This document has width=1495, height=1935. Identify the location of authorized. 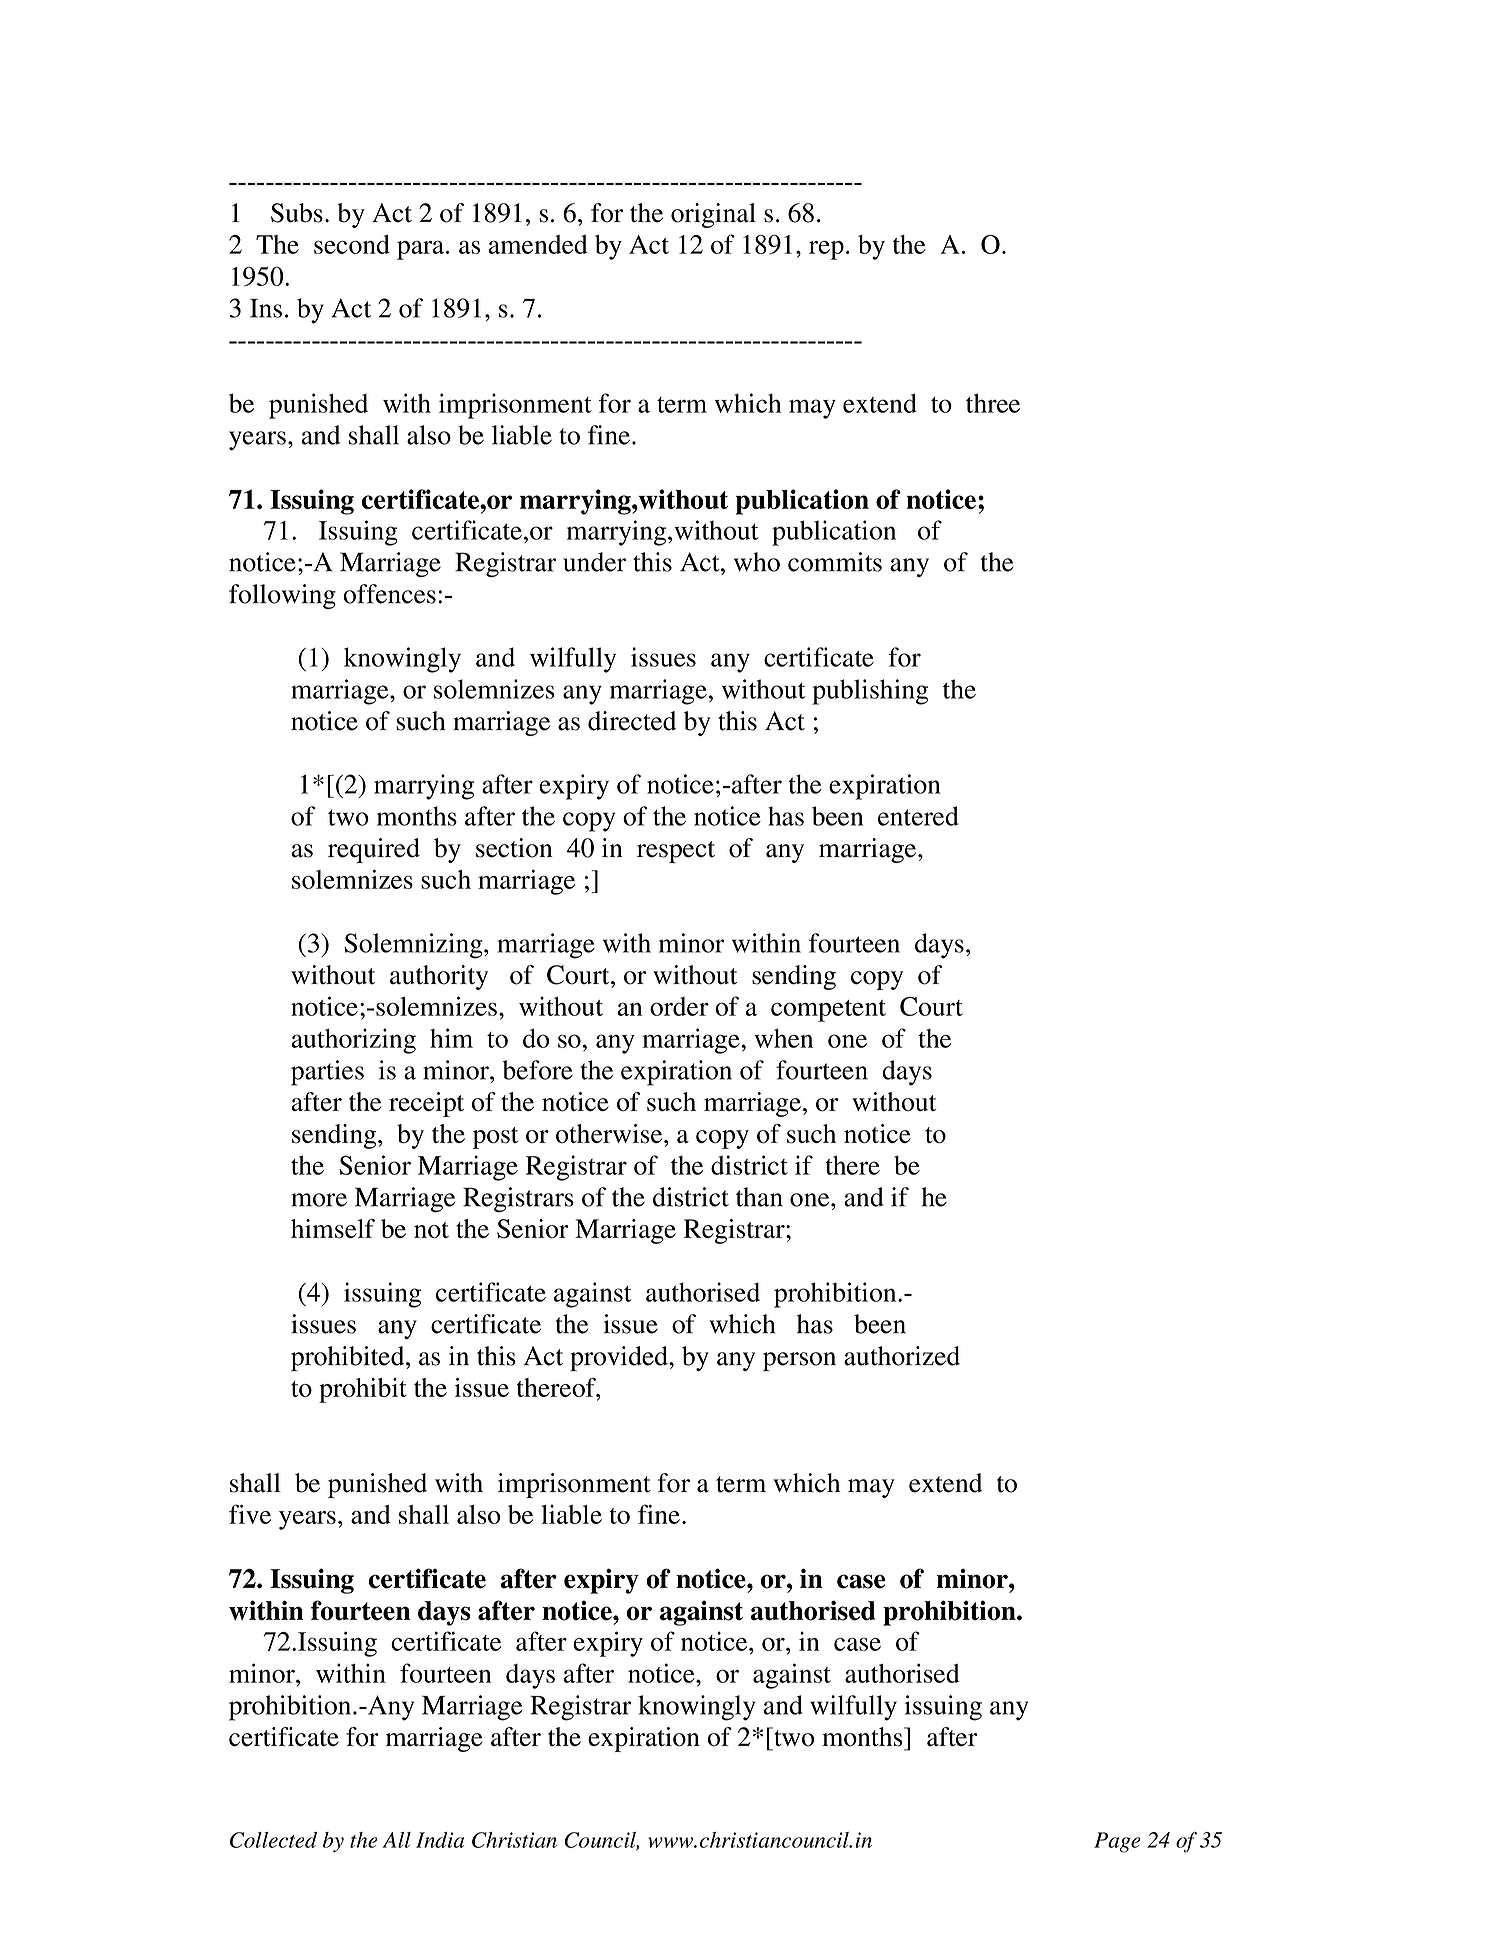
(902, 1356).
